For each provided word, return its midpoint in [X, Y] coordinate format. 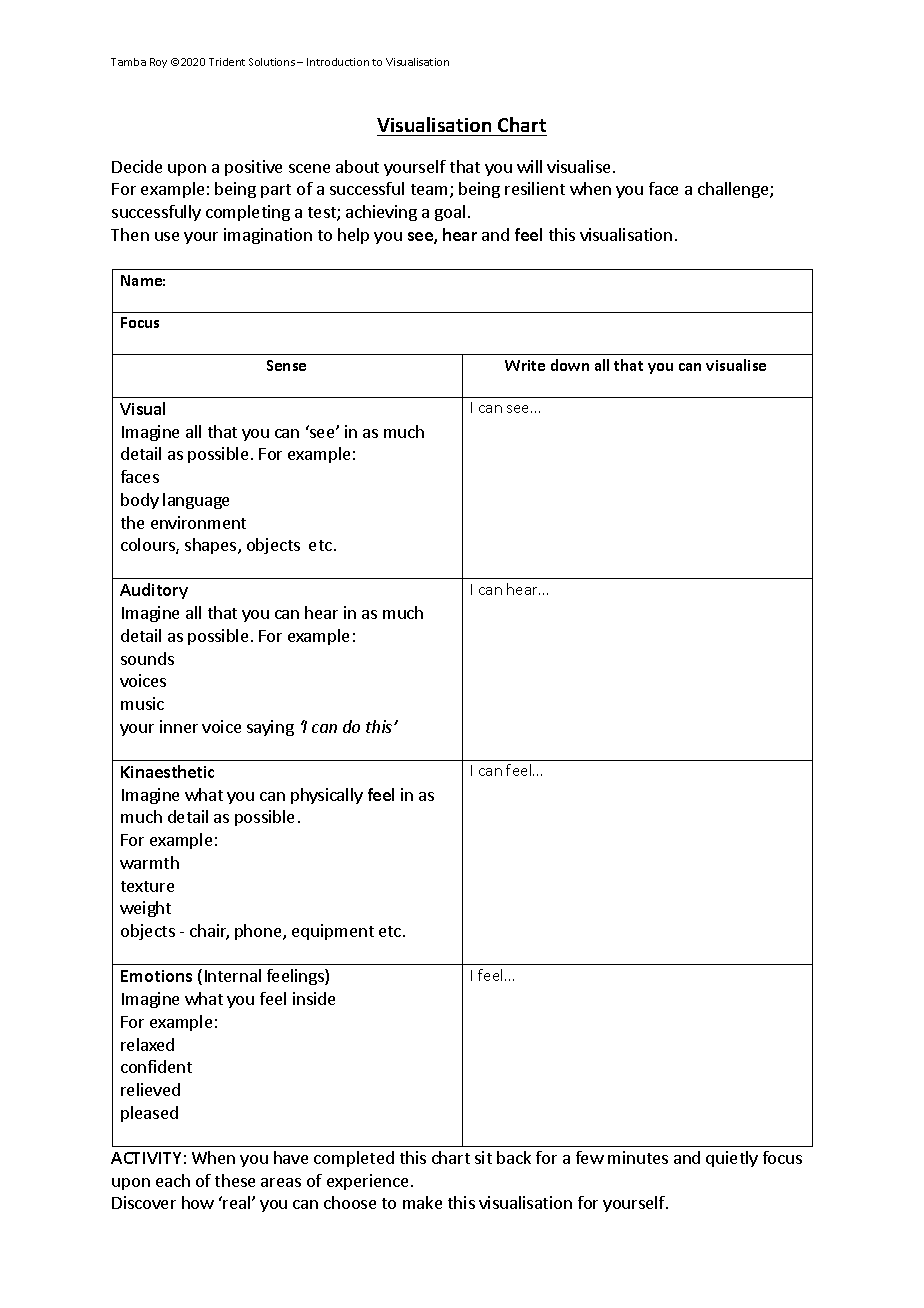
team [429, 189]
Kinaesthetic [167, 771]
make [422, 1202]
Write [525, 365]
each [173, 1180]
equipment [333, 932]
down [570, 365]
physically [327, 796]
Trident [227, 62]
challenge [734, 190]
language [196, 501]
